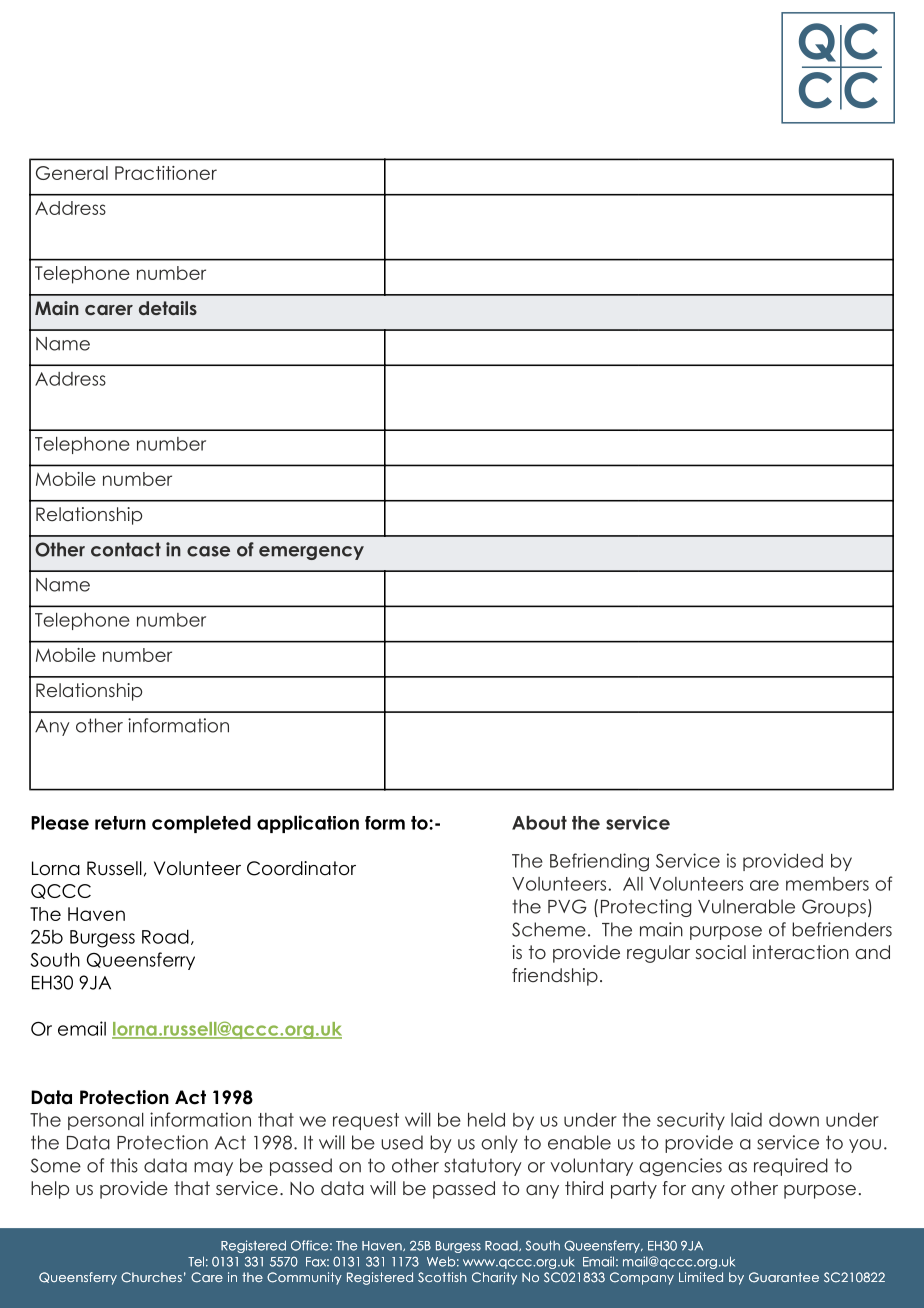  Describe the element at coordinates (126, 549) in the screenshot. I see `contact` at that location.
